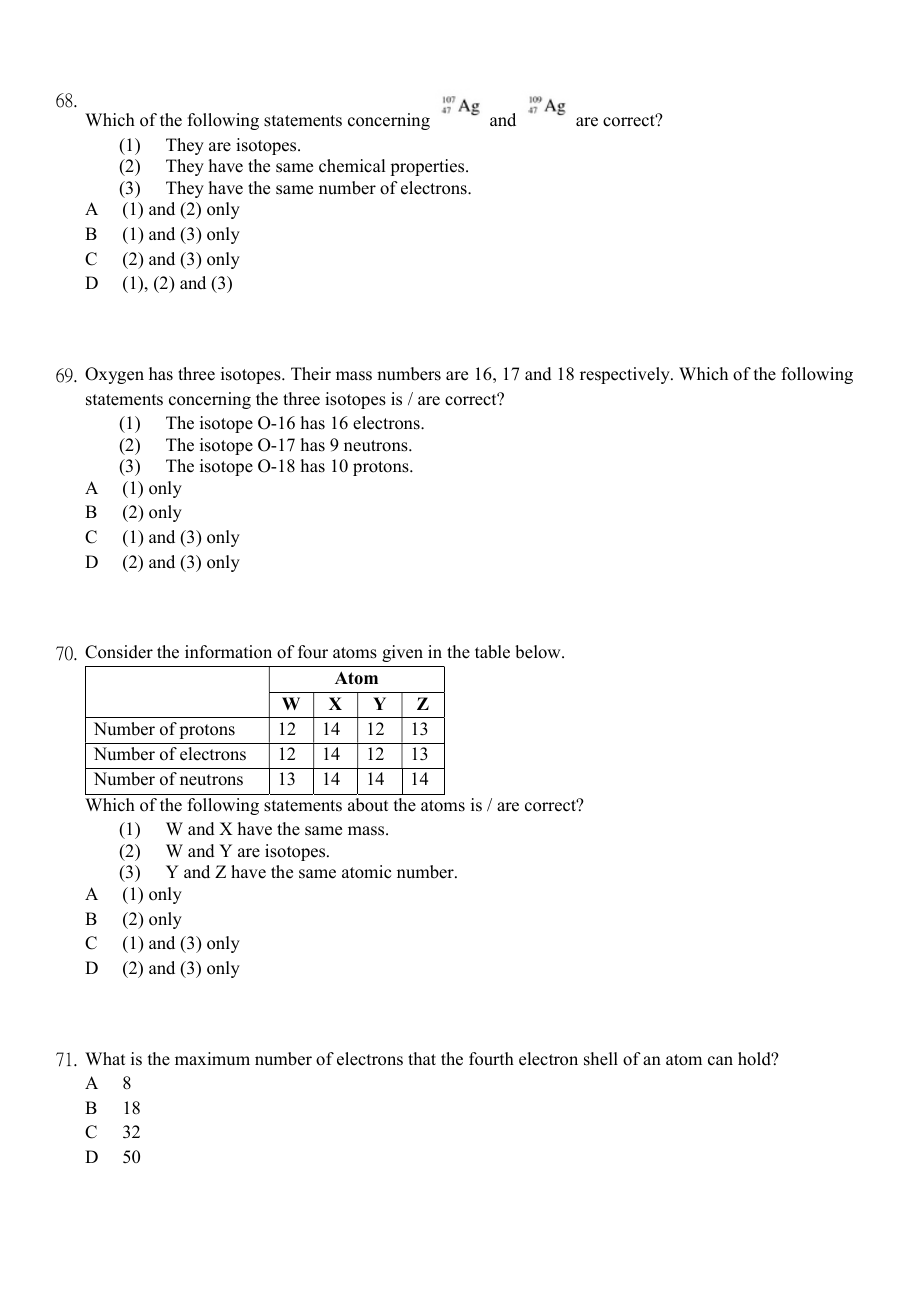 The height and width of the document is (1308, 924). I want to click on Their, so click(311, 374).
